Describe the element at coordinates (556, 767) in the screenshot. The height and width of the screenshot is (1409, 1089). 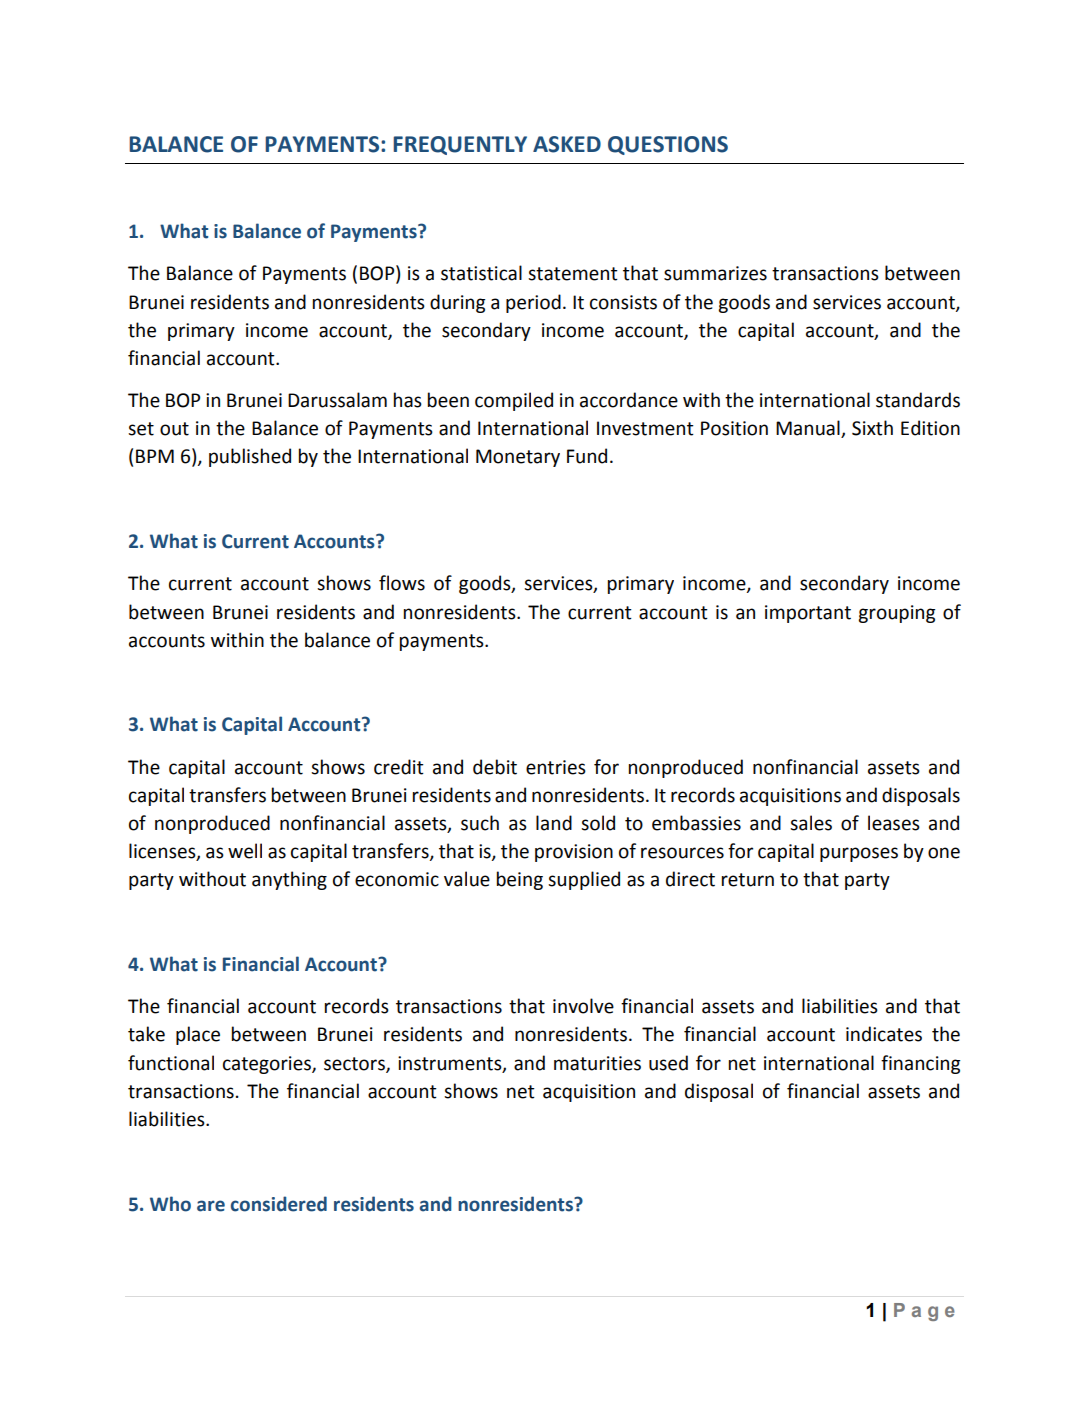
I see `entries` at that location.
